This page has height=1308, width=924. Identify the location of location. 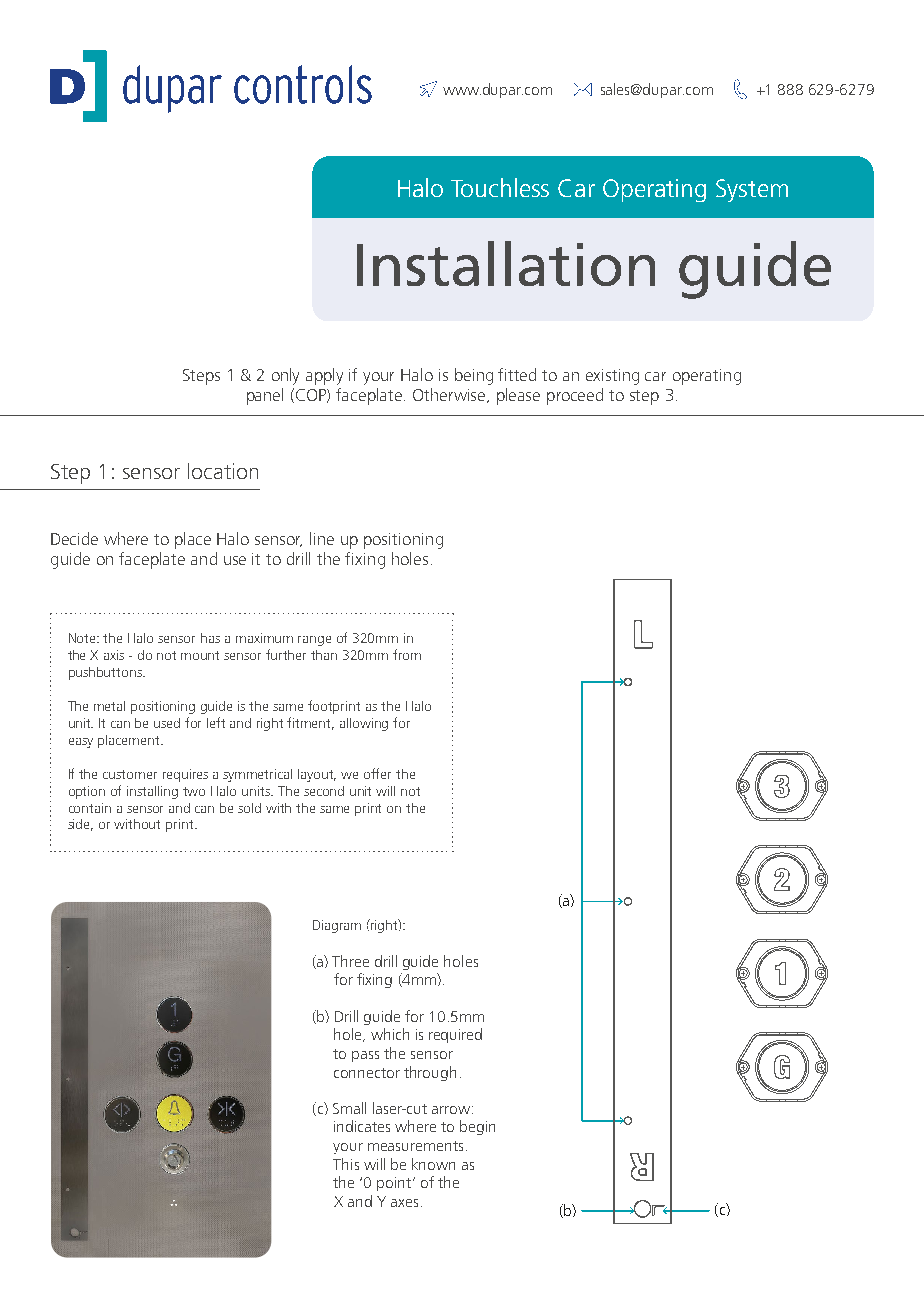
(223, 471).
